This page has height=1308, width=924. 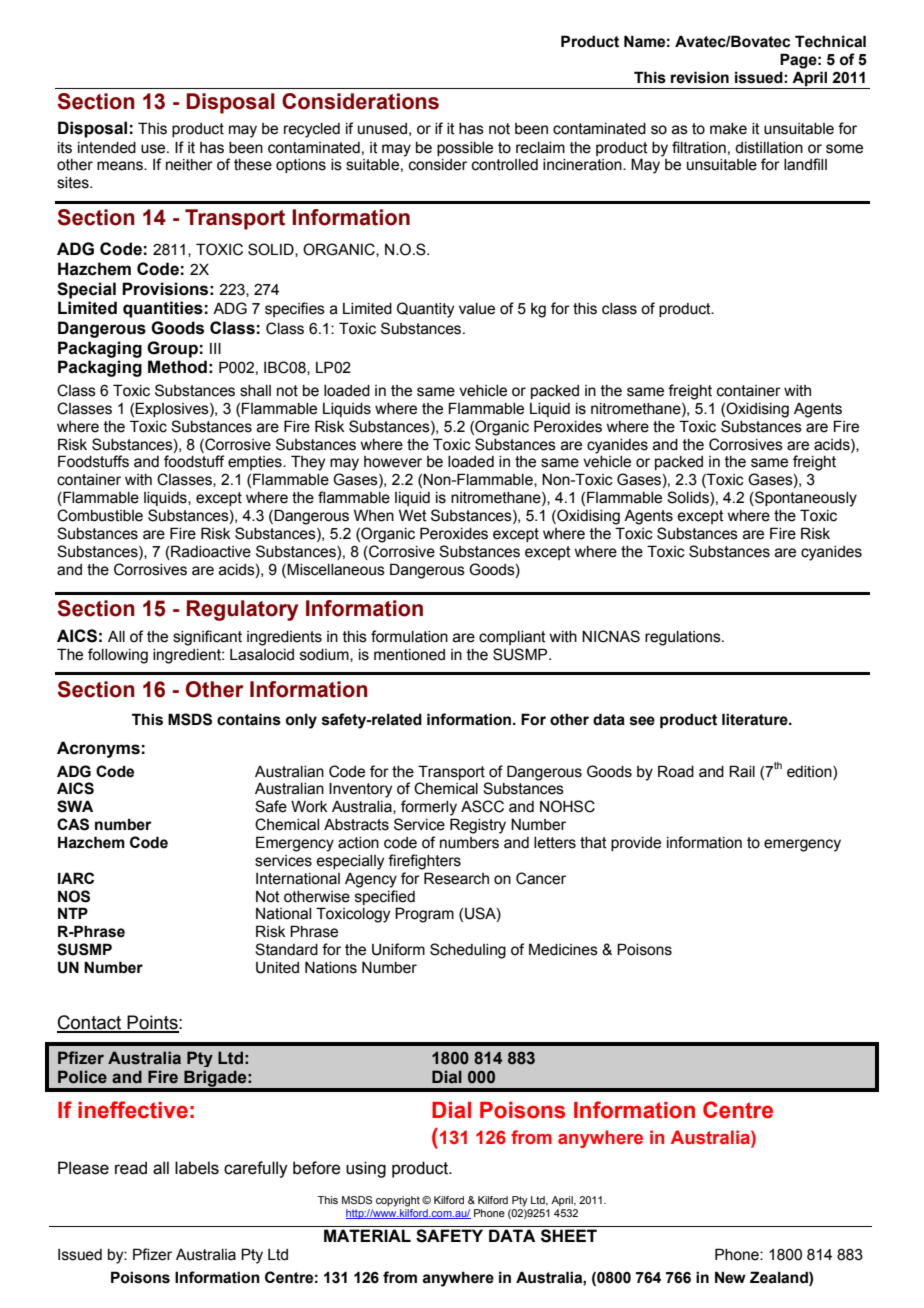 What do you see at coordinates (456, 878) in the page?
I see `Research` at bounding box center [456, 878].
